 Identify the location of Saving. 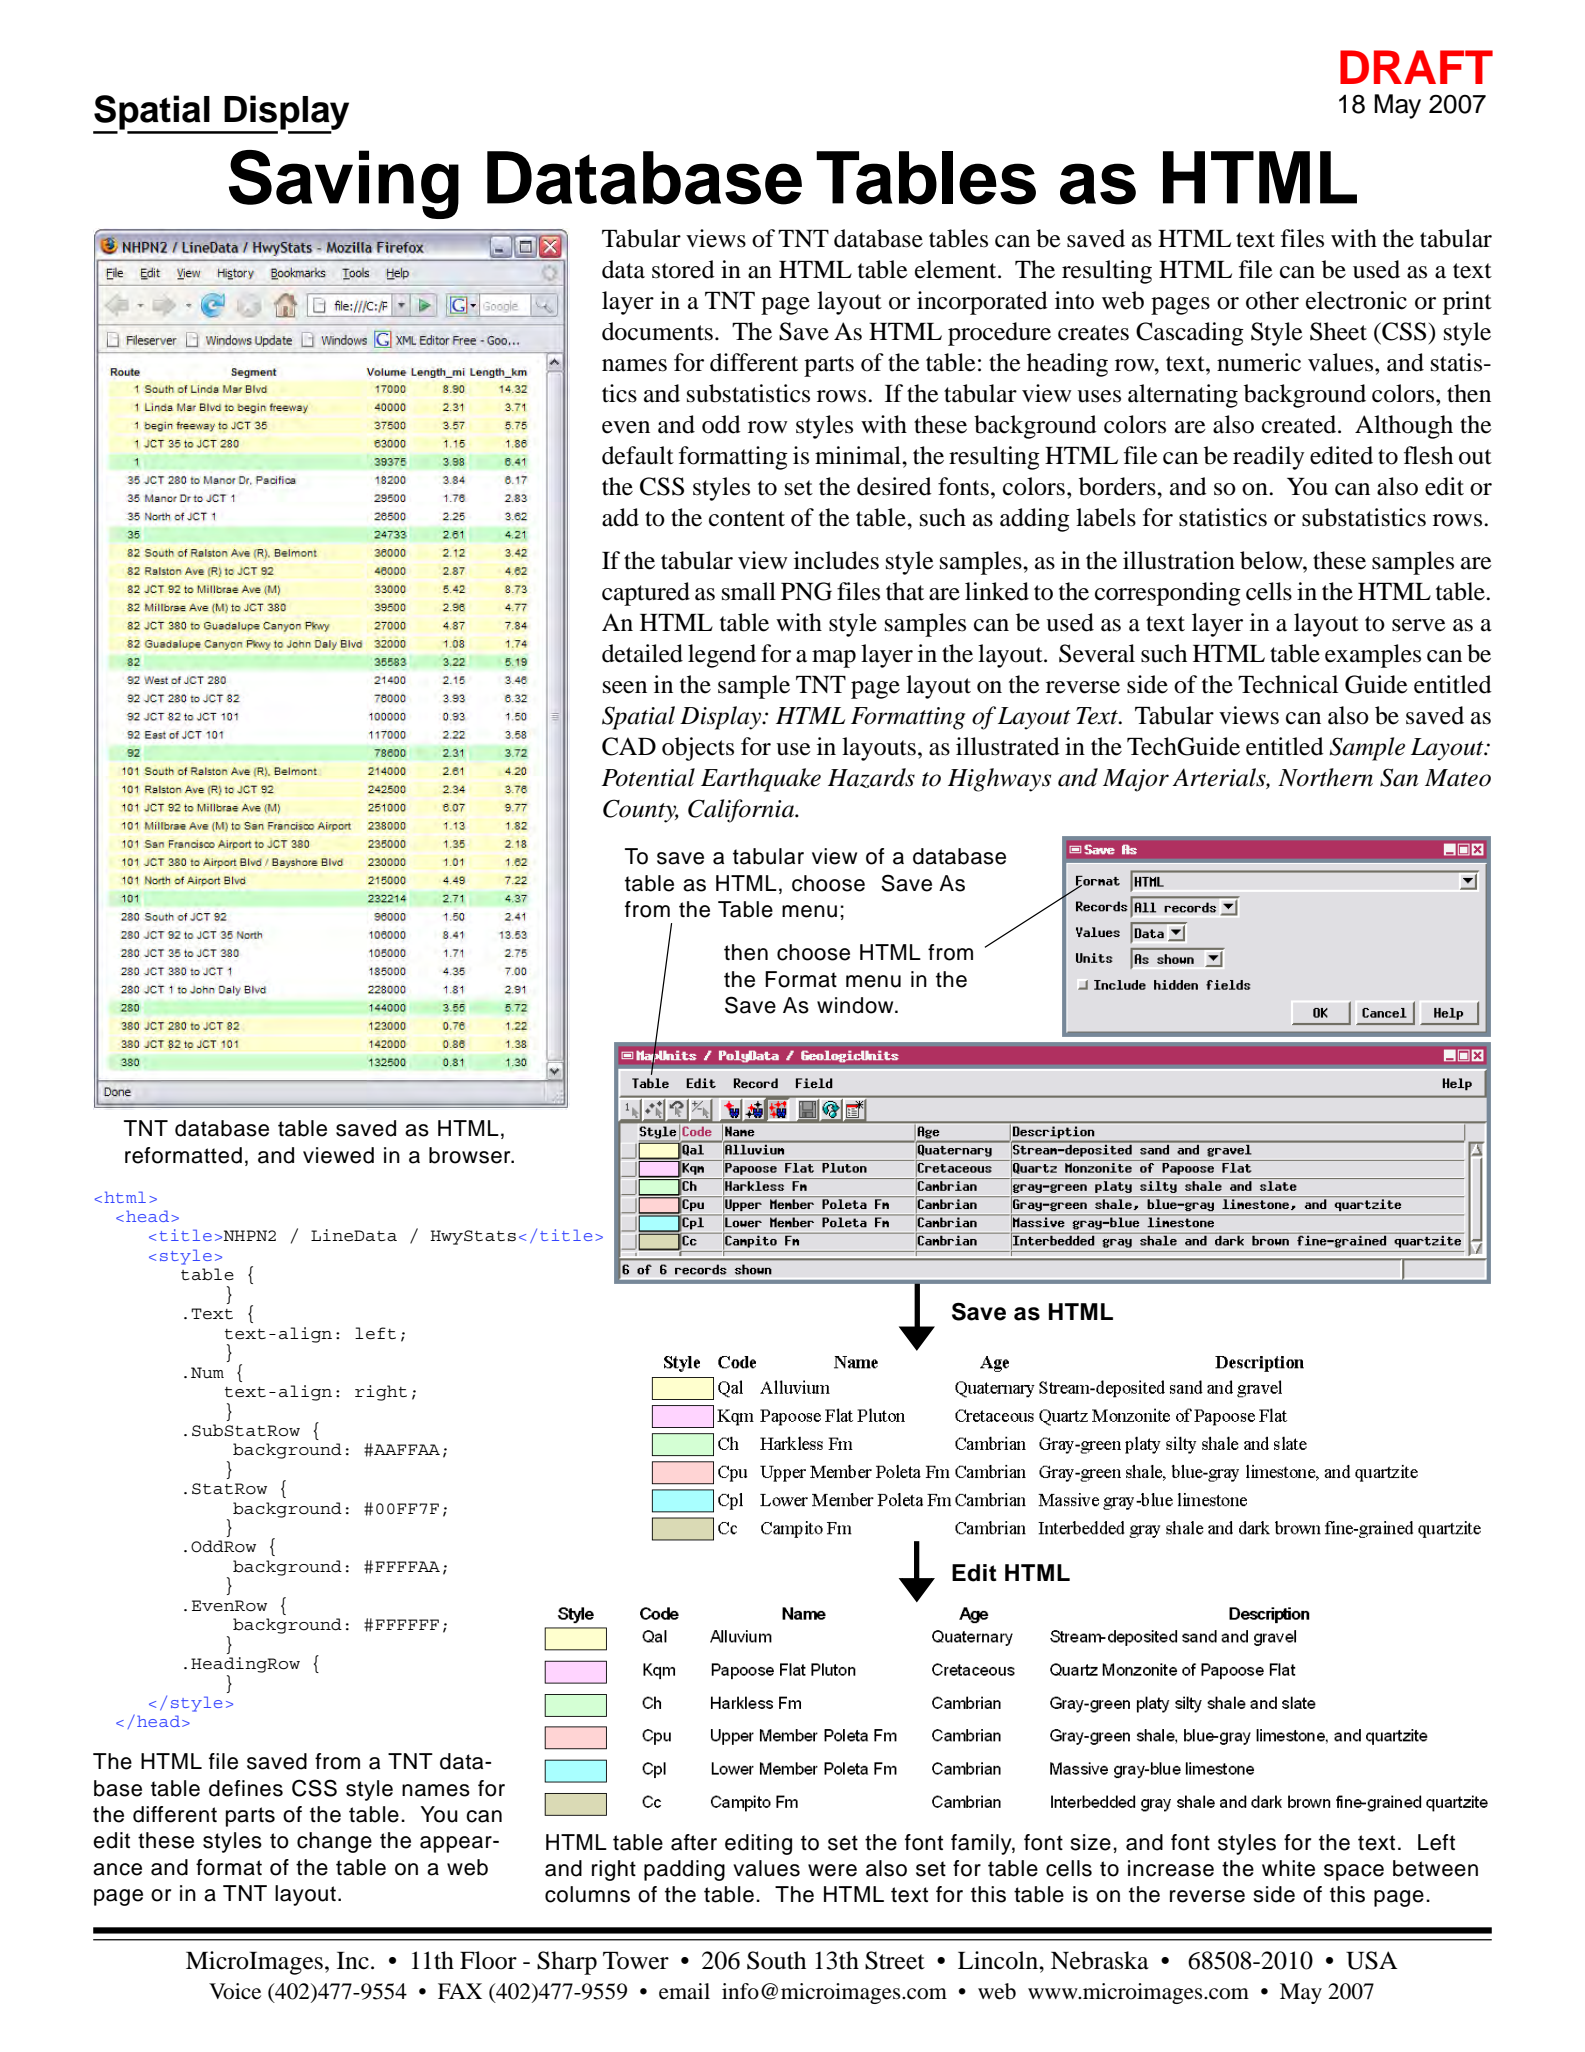
(344, 184).
